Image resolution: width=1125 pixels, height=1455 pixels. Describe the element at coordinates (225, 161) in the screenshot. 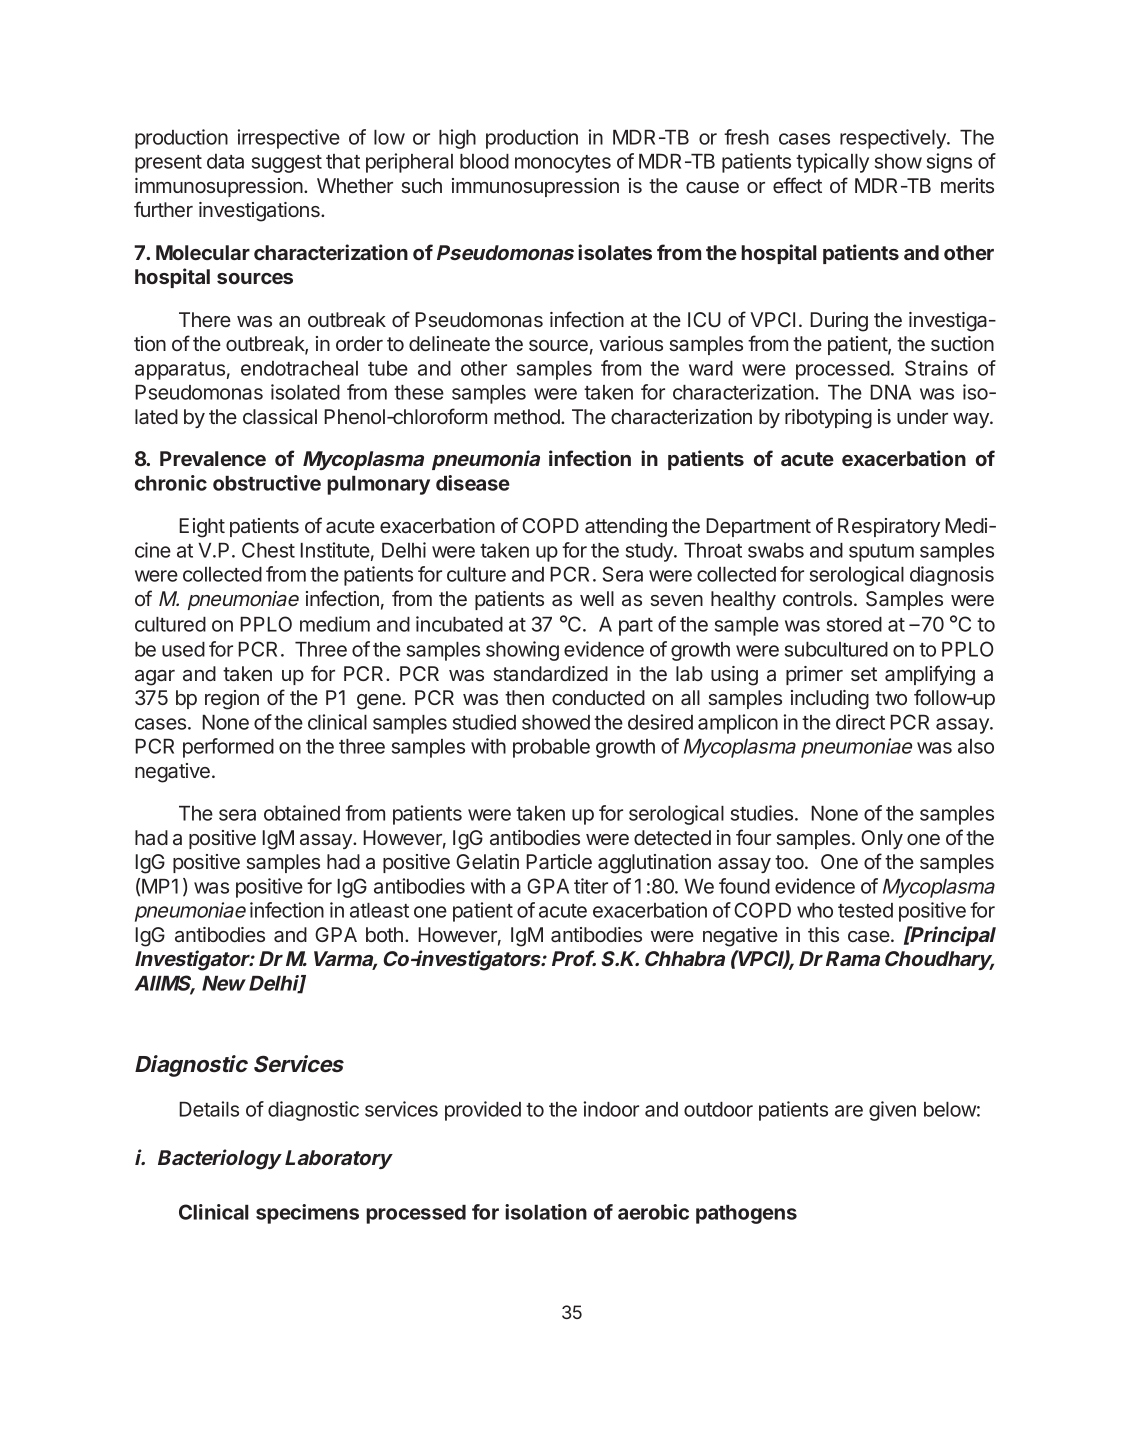

I see `data` at that location.
